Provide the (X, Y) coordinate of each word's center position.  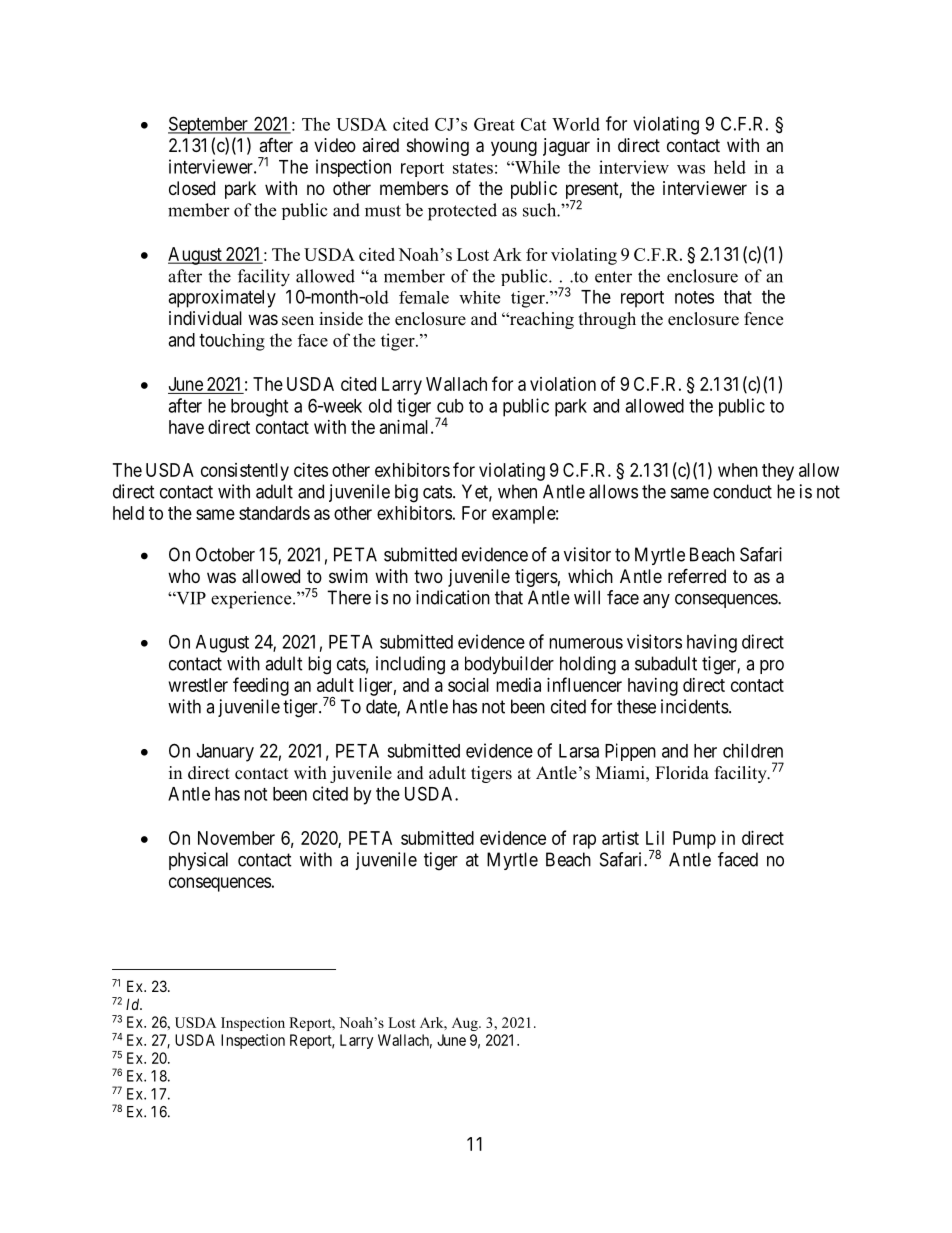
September (209, 125)
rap (584, 841)
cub (450, 406)
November (236, 838)
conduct (742, 491)
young (514, 148)
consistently (245, 472)
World (576, 124)
